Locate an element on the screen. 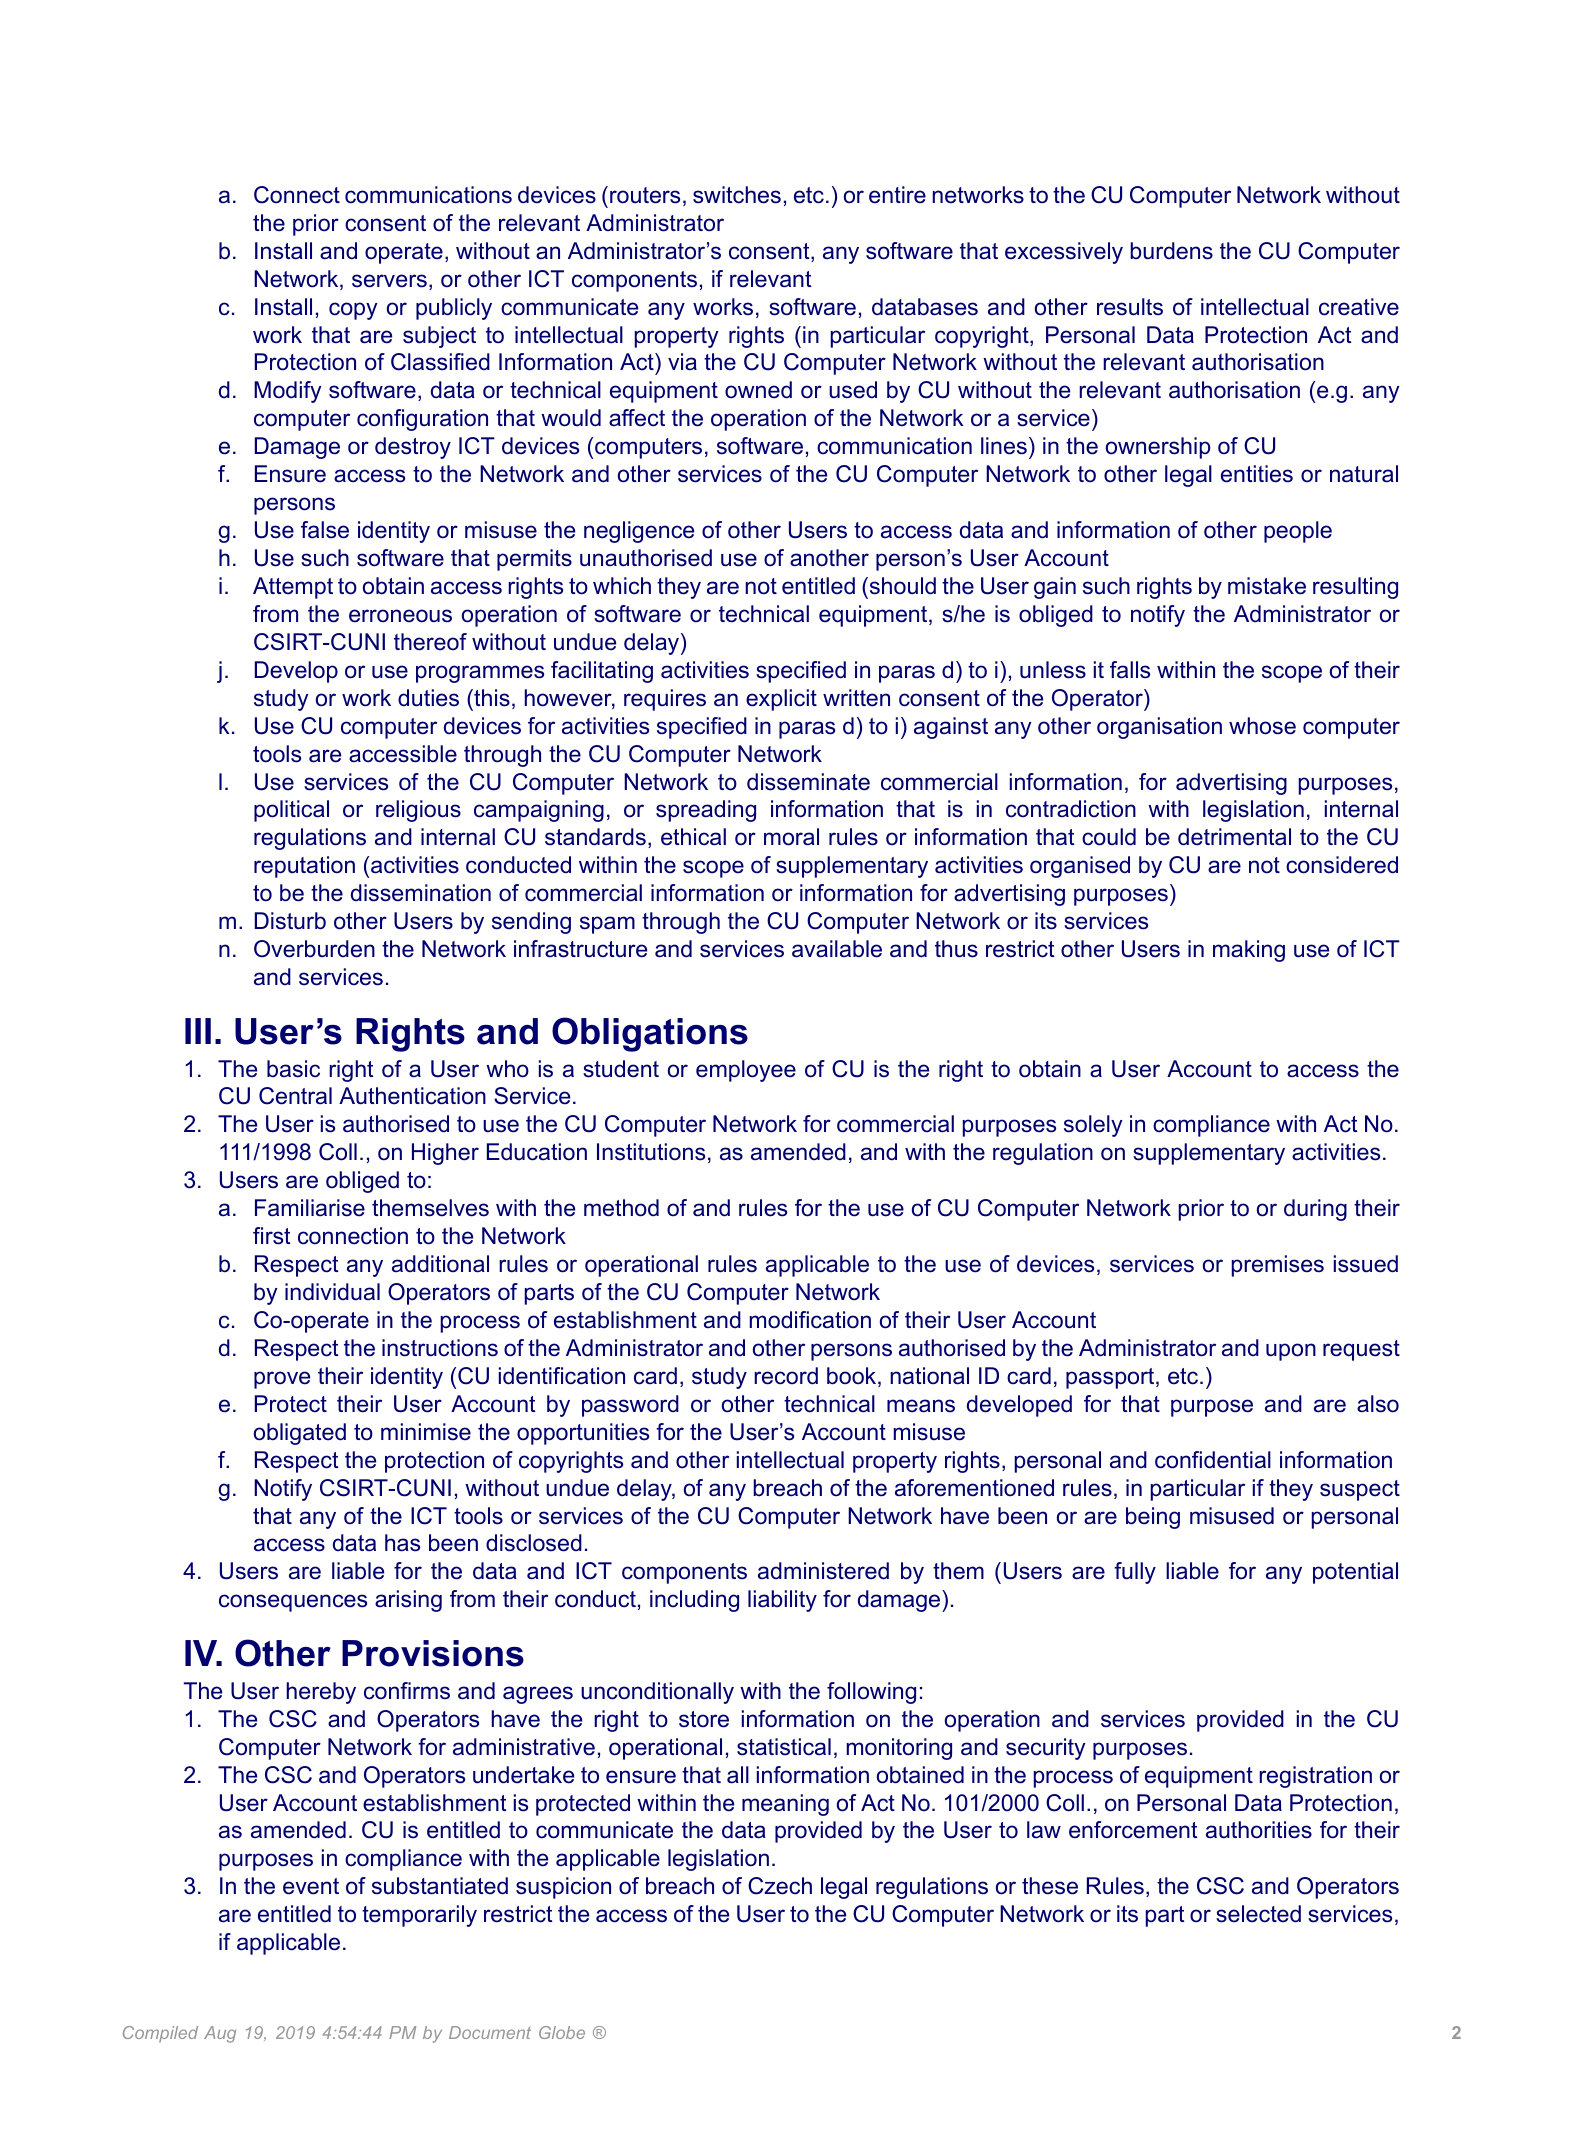  solely is located at coordinates (1093, 1126).
